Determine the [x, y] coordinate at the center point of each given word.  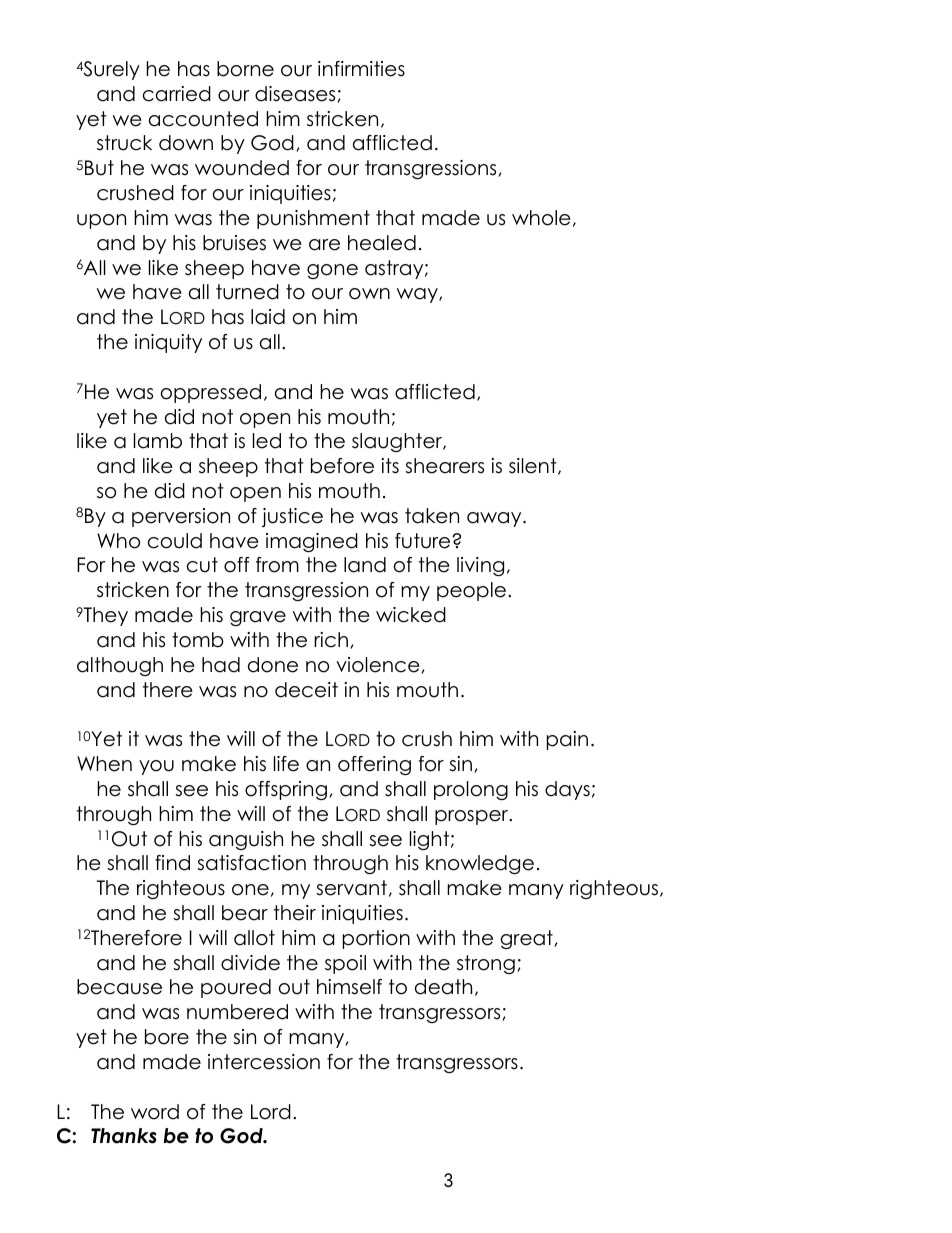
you [156, 767]
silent [534, 466]
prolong [471, 790]
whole [541, 218]
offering [374, 765]
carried [177, 94]
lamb [158, 441]
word [155, 1112]
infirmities [361, 69]
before [342, 466]
